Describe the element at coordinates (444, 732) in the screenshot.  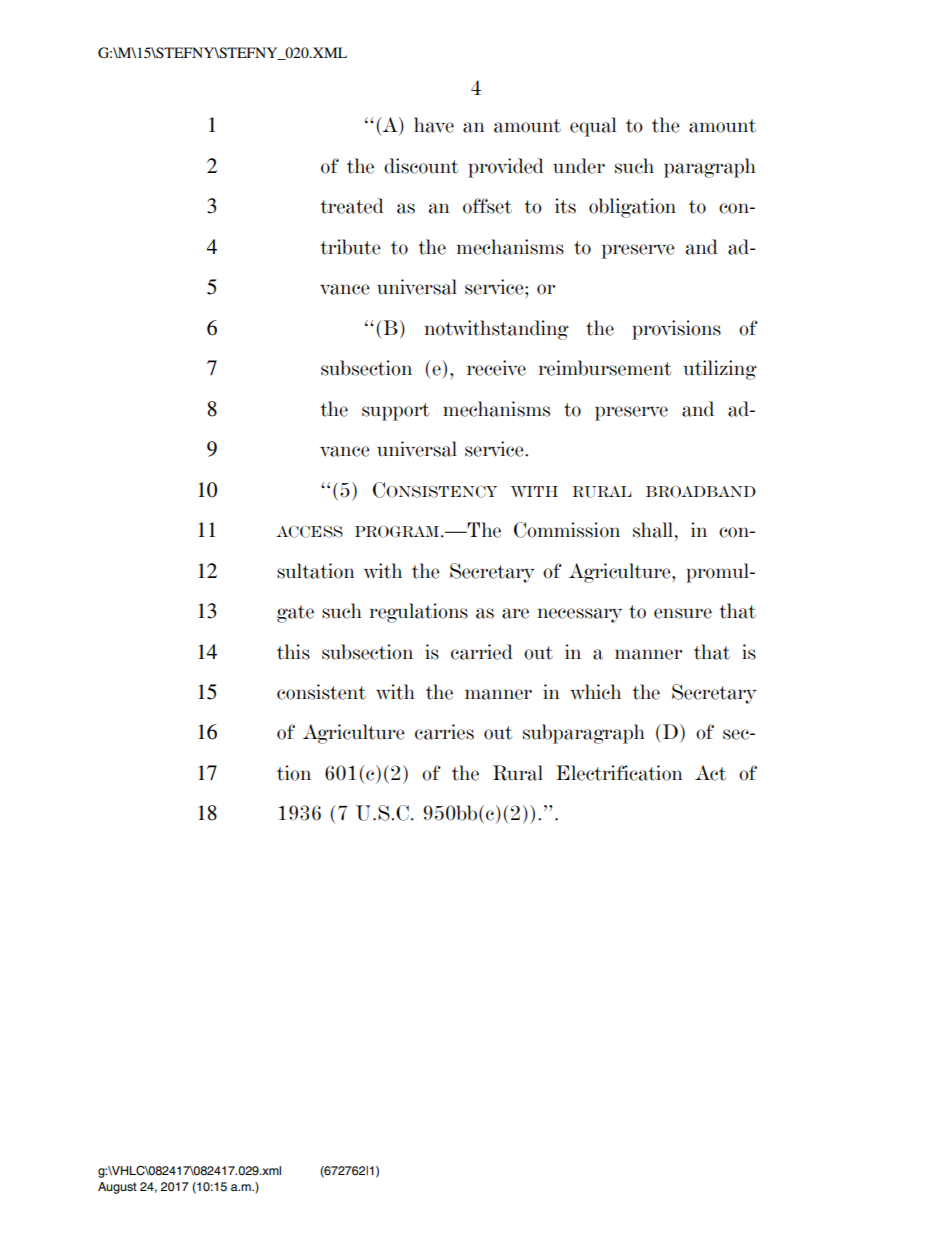
I see `carries` at that location.
